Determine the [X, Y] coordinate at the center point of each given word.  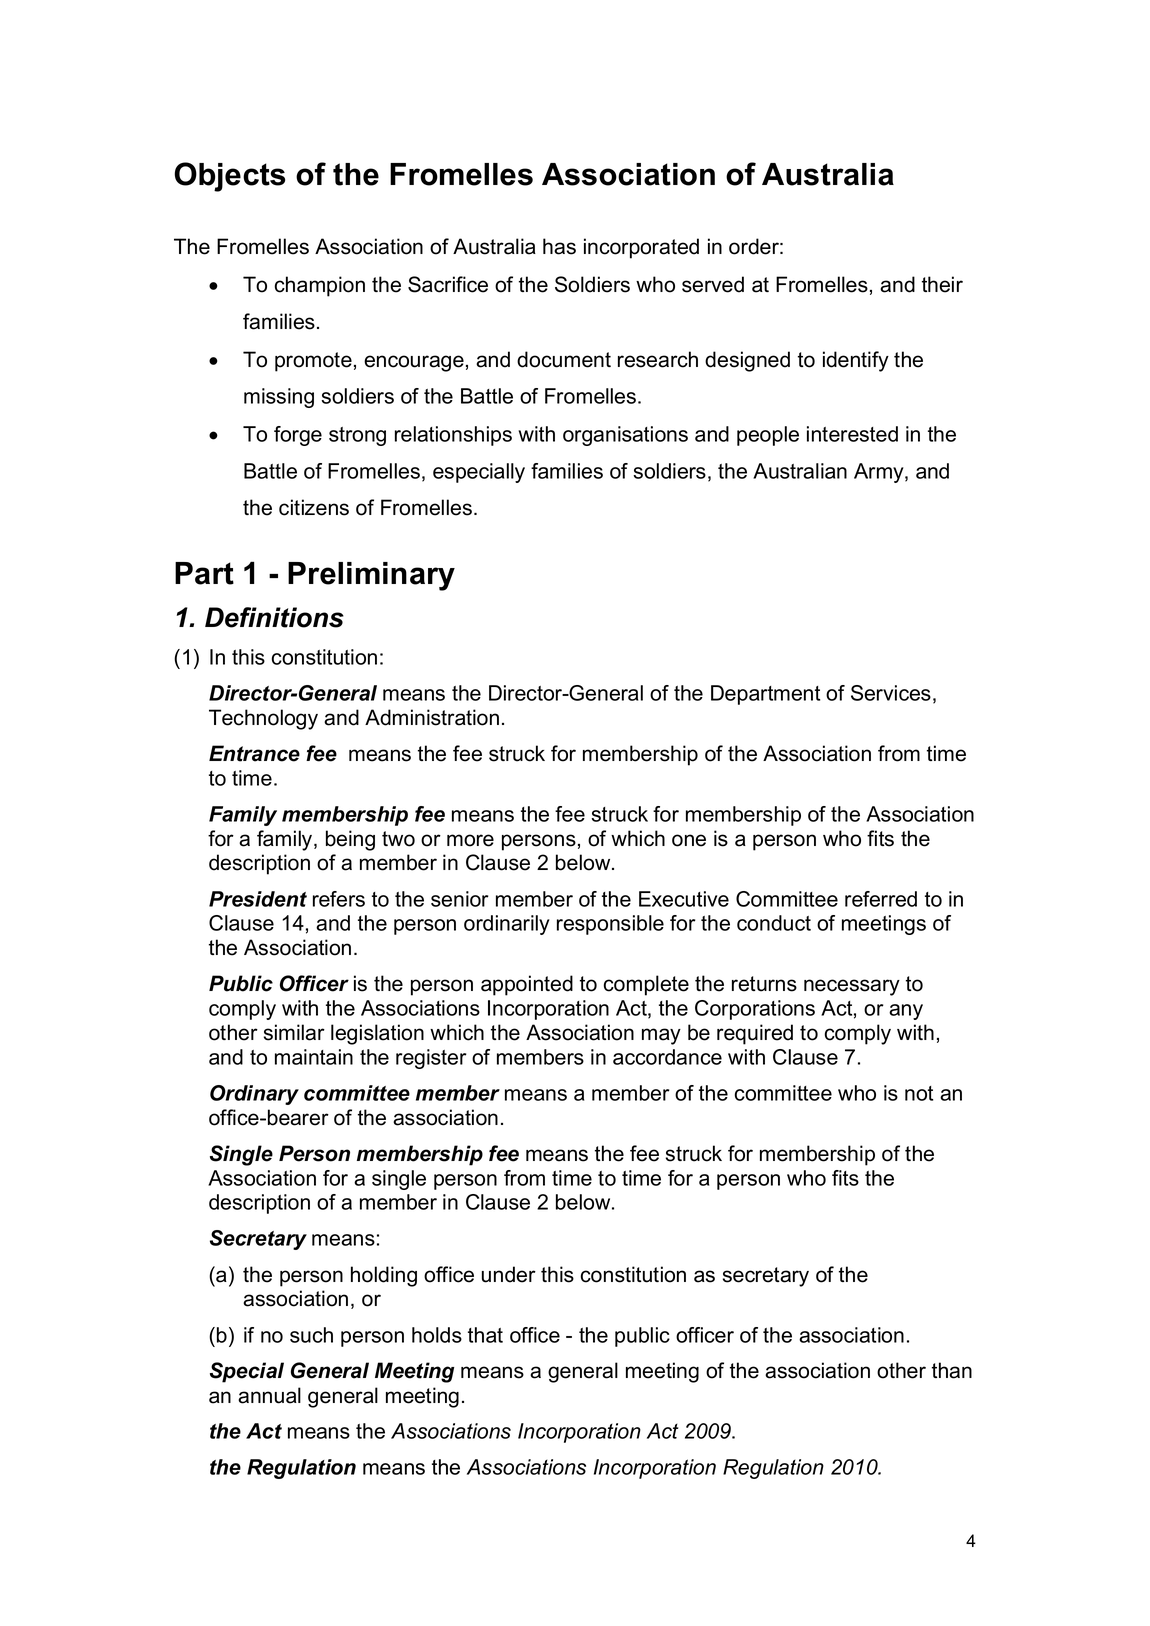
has [559, 246]
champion [320, 286]
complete [646, 985]
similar [294, 1032]
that [485, 1335]
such [311, 1335]
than [952, 1370]
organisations [625, 436]
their [942, 284]
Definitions [274, 617]
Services [891, 693]
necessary [852, 987]
